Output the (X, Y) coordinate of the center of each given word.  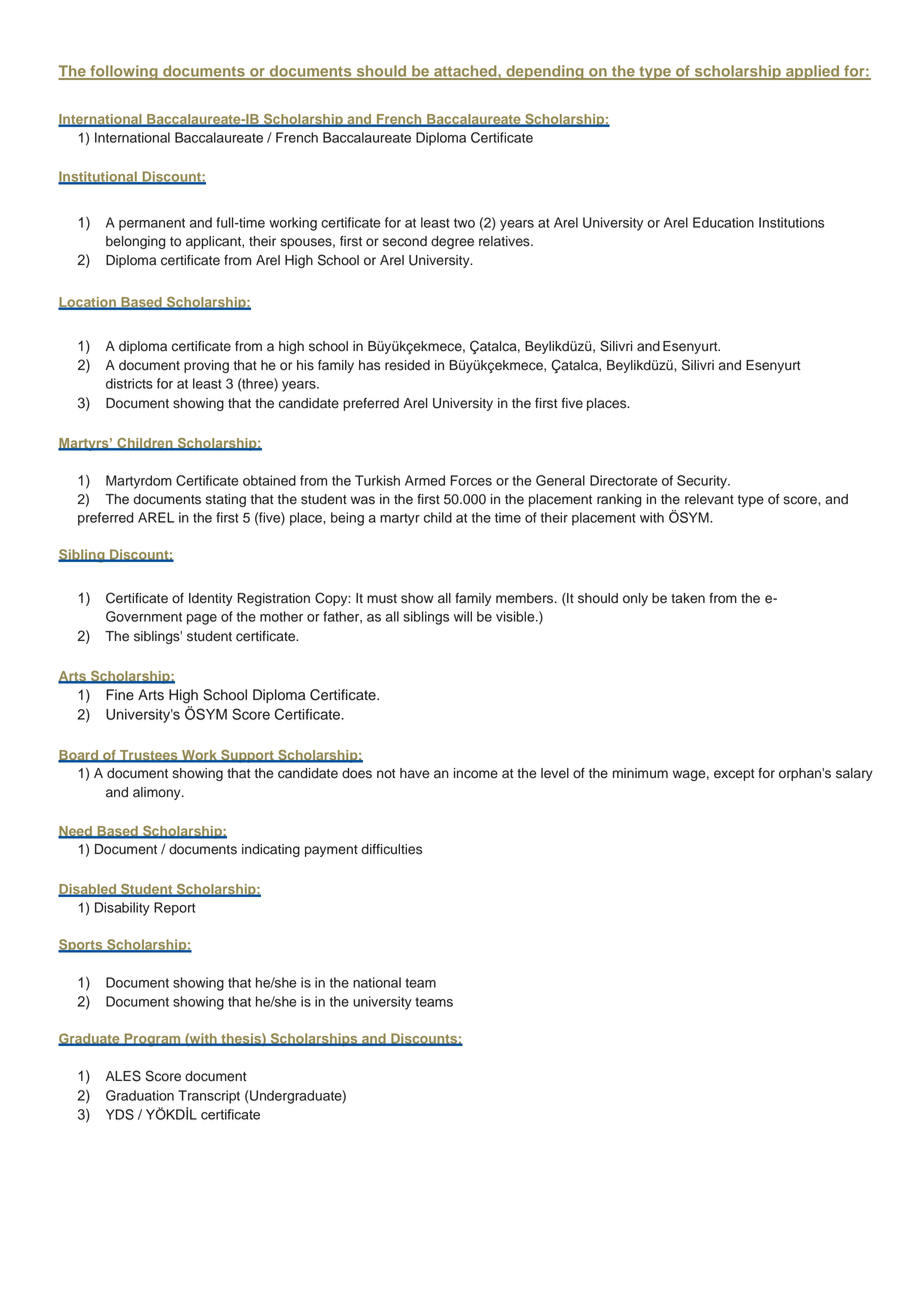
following (124, 72)
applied (812, 72)
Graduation (140, 1095)
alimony (158, 793)
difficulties (391, 849)
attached (465, 72)
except (734, 775)
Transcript (209, 1097)
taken (688, 598)
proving (206, 366)
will (463, 616)
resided (407, 365)
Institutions (791, 222)
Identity (211, 599)
